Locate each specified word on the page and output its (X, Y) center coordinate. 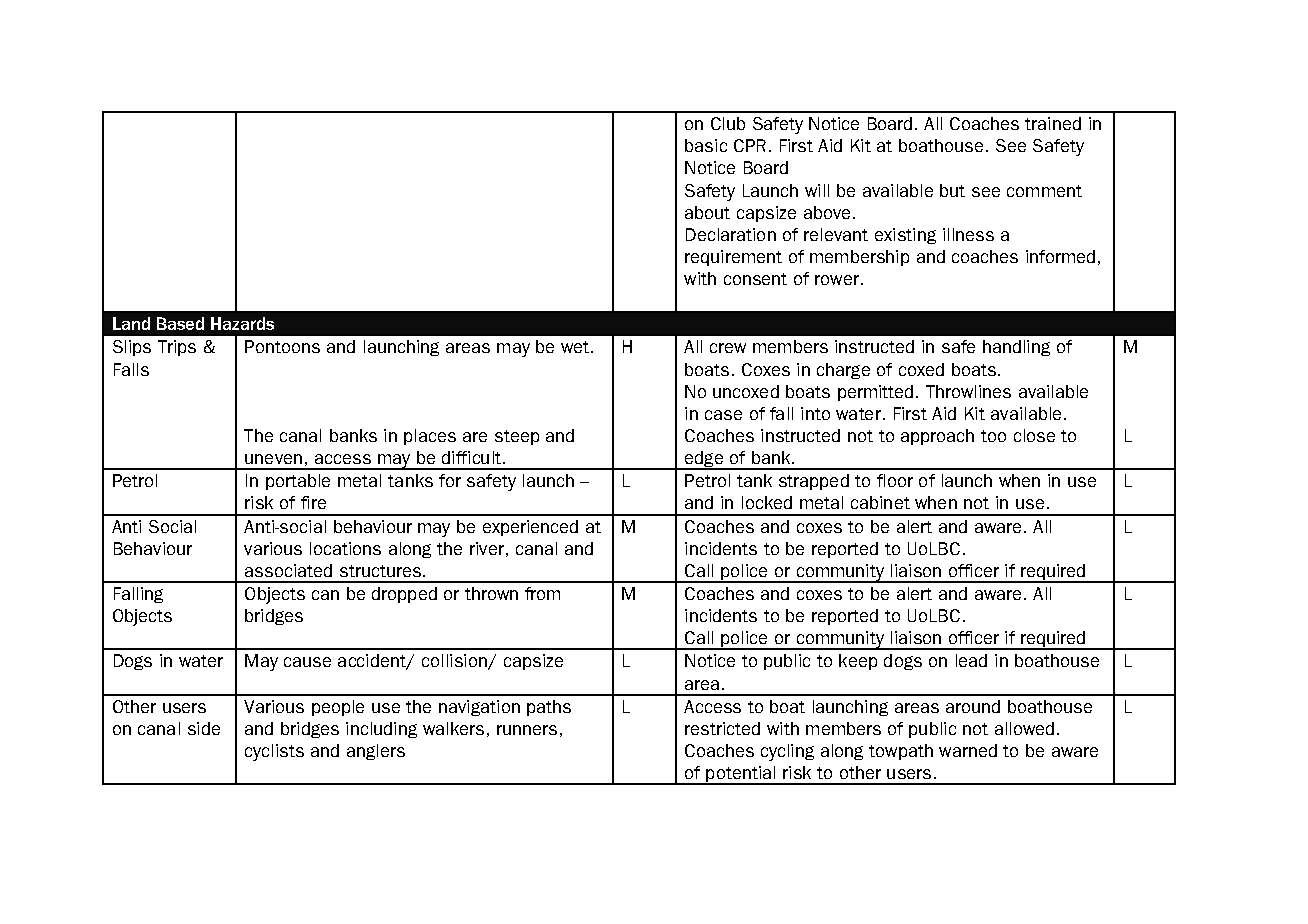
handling (1016, 348)
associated (288, 570)
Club (728, 123)
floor (895, 480)
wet (576, 347)
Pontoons (282, 346)
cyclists (274, 752)
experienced (530, 528)
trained (1053, 123)
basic (706, 145)
